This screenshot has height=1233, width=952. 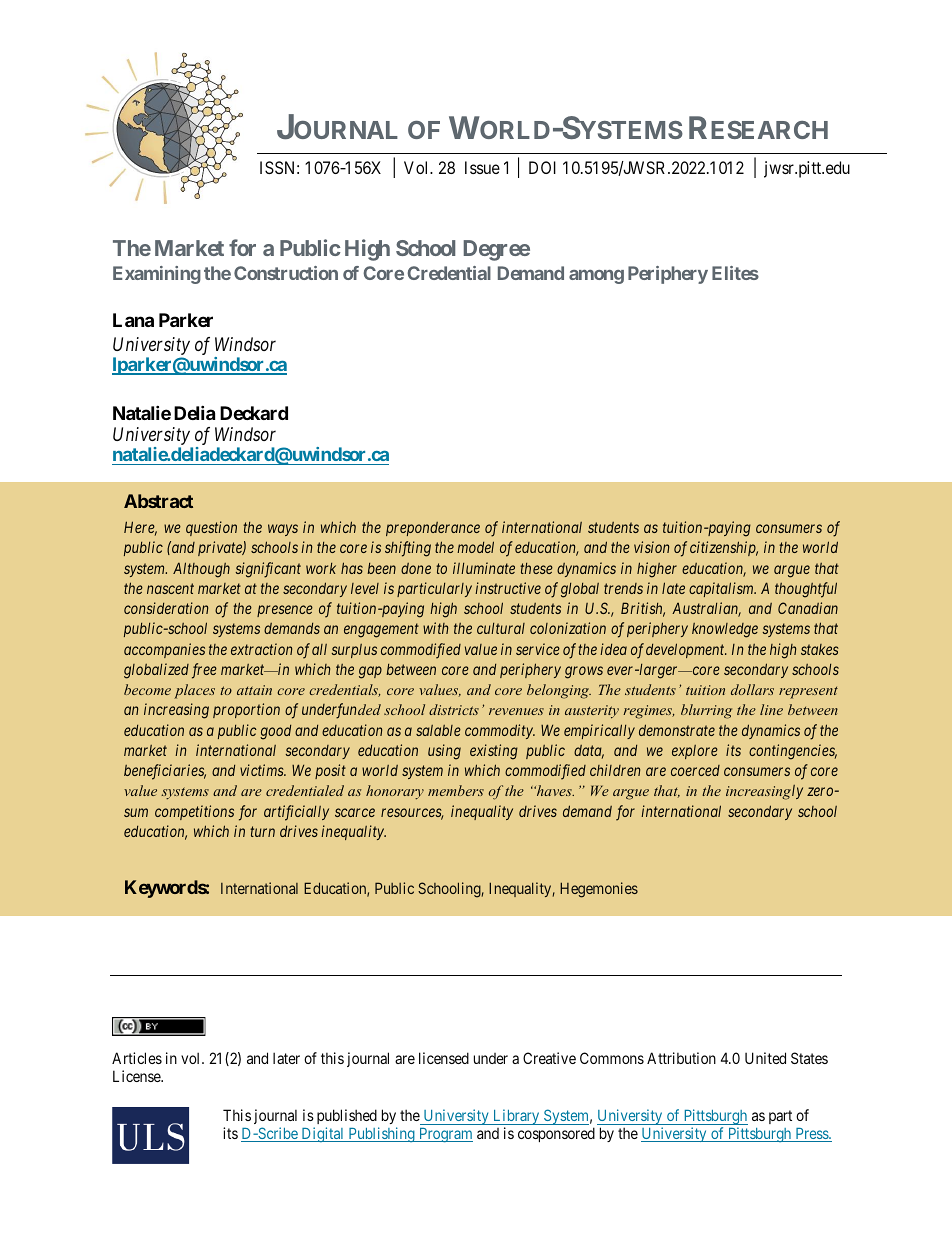 I want to click on free, so click(x=204, y=671).
